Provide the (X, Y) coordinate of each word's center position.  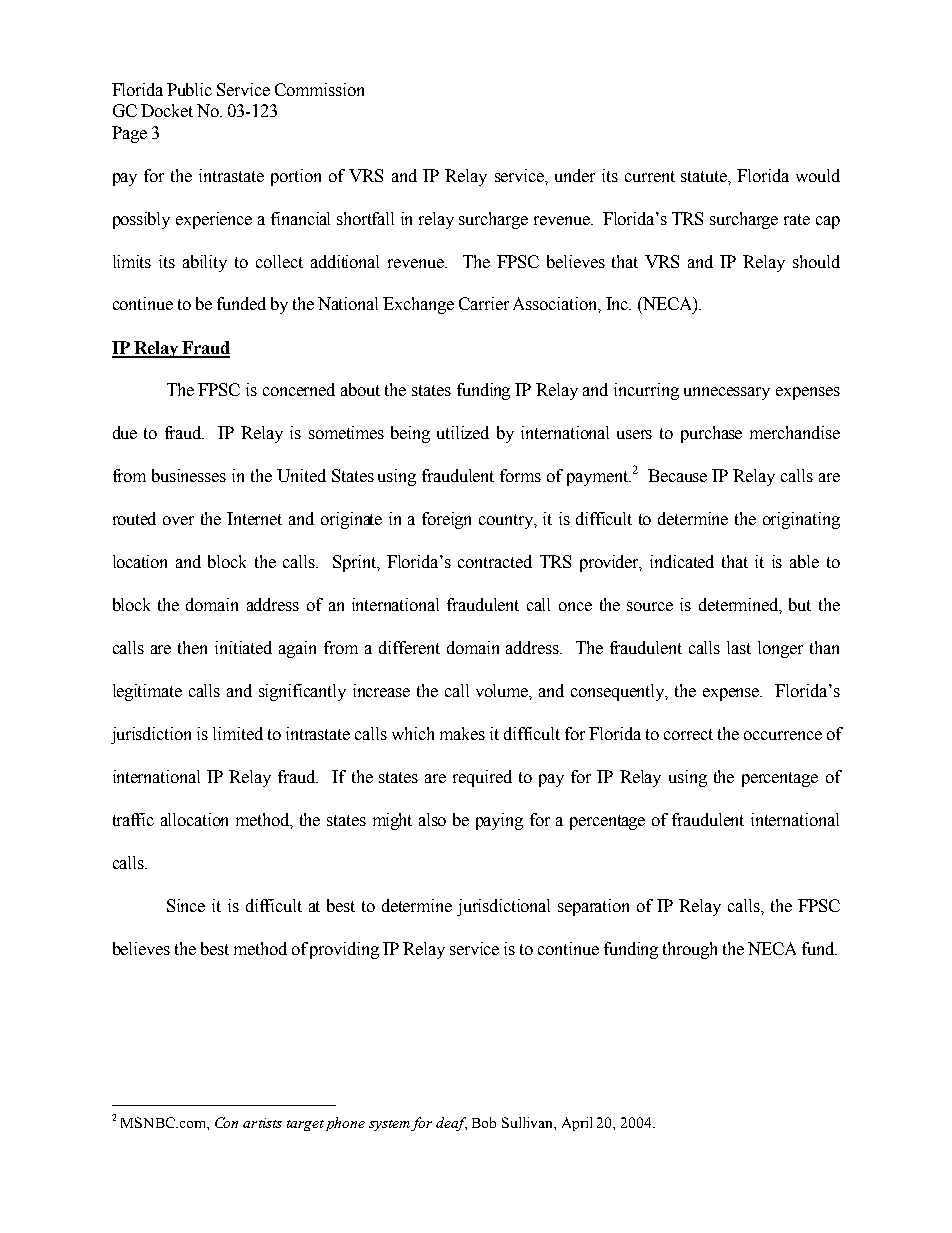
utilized (463, 432)
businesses (189, 475)
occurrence (783, 735)
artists (262, 1123)
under (575, 175)
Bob (484, 1122)
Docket (167, 110)
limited (238, 733)
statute (705, 176)
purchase (711, 434)
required (482, 778)
